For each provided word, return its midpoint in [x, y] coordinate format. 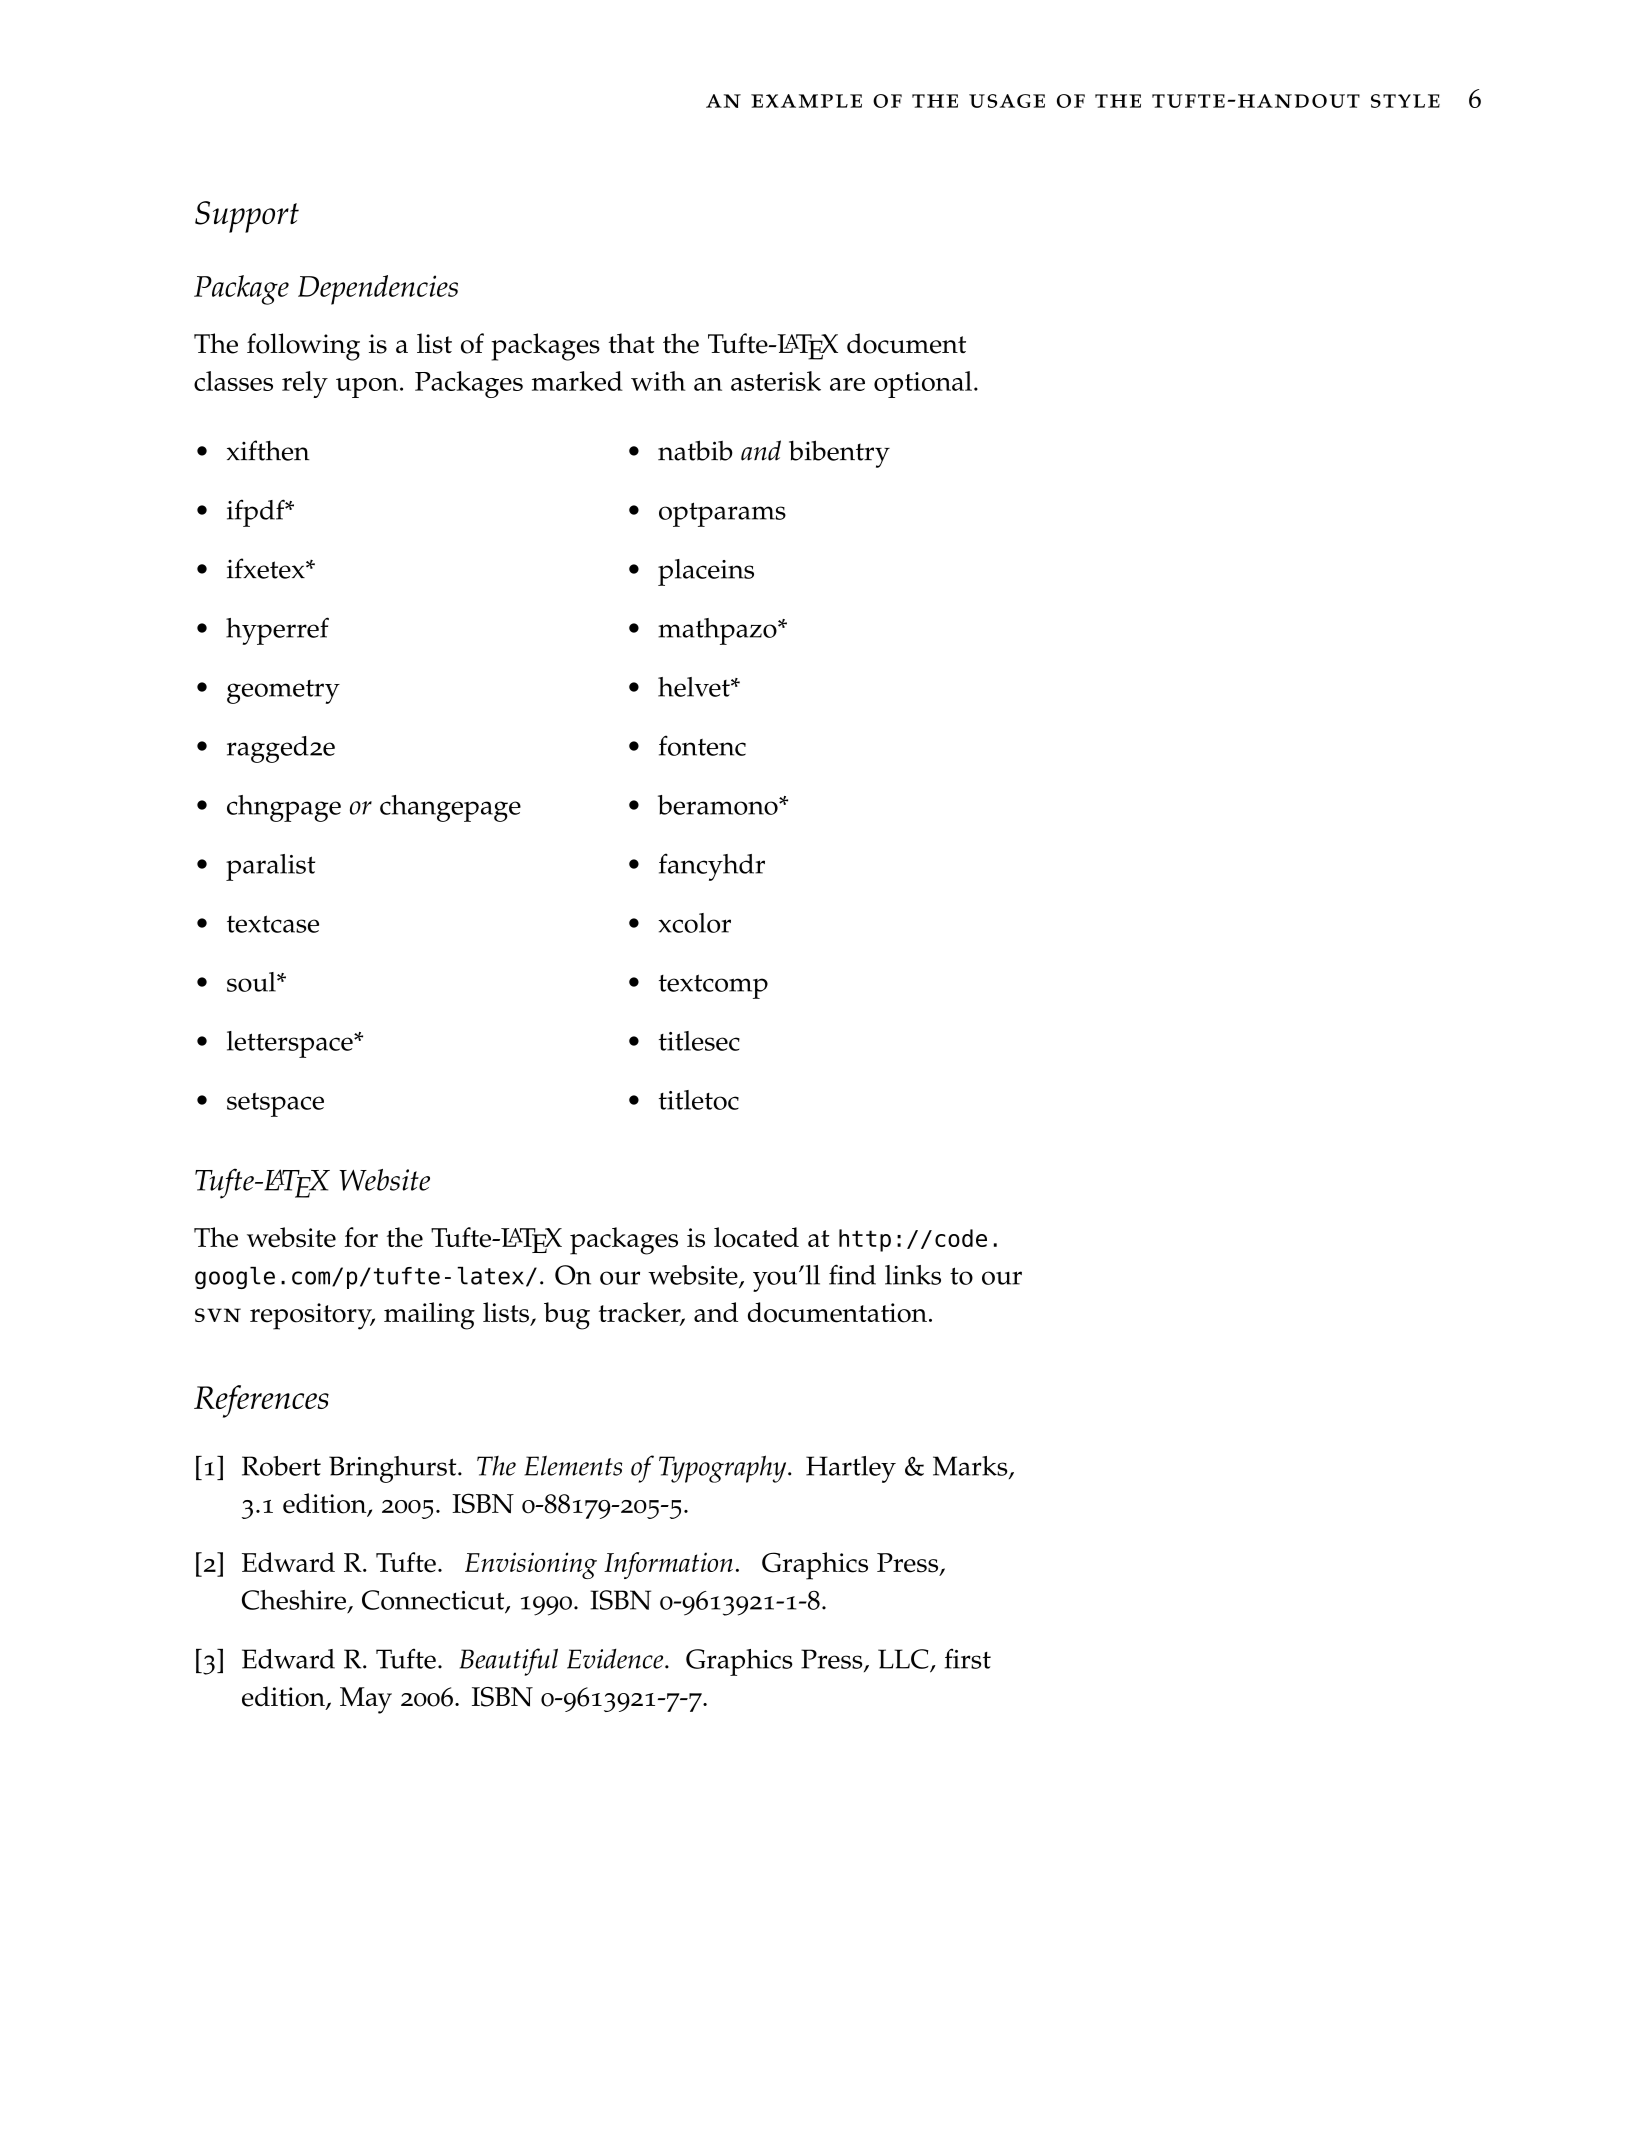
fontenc [702, 745]
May [366, 1700]
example [806, 101]
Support [247, 217]
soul [252, 982]
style [1405, 101]
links [913, 1275]
